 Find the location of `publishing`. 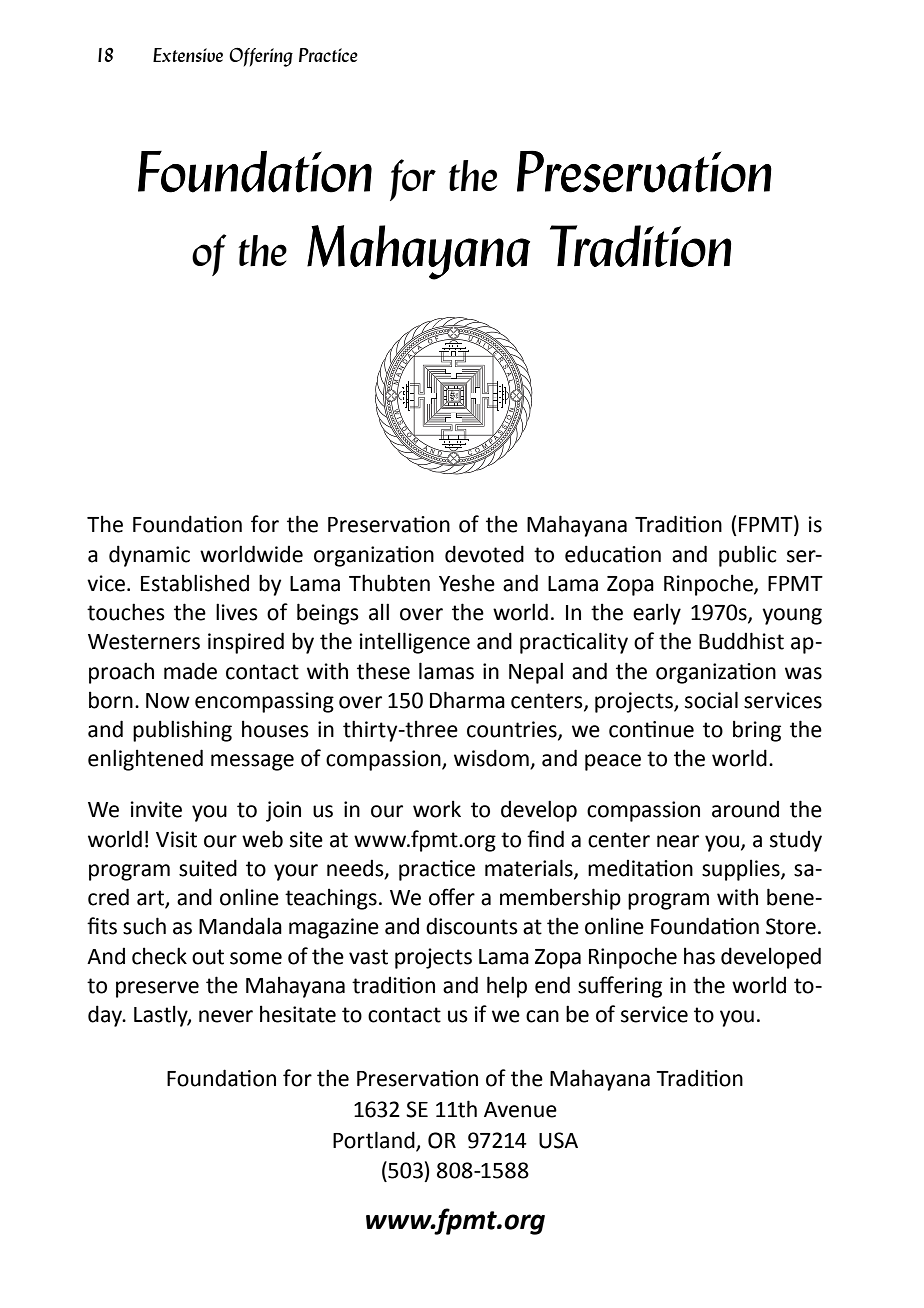

publishing is located at coordinates (182, 731).
